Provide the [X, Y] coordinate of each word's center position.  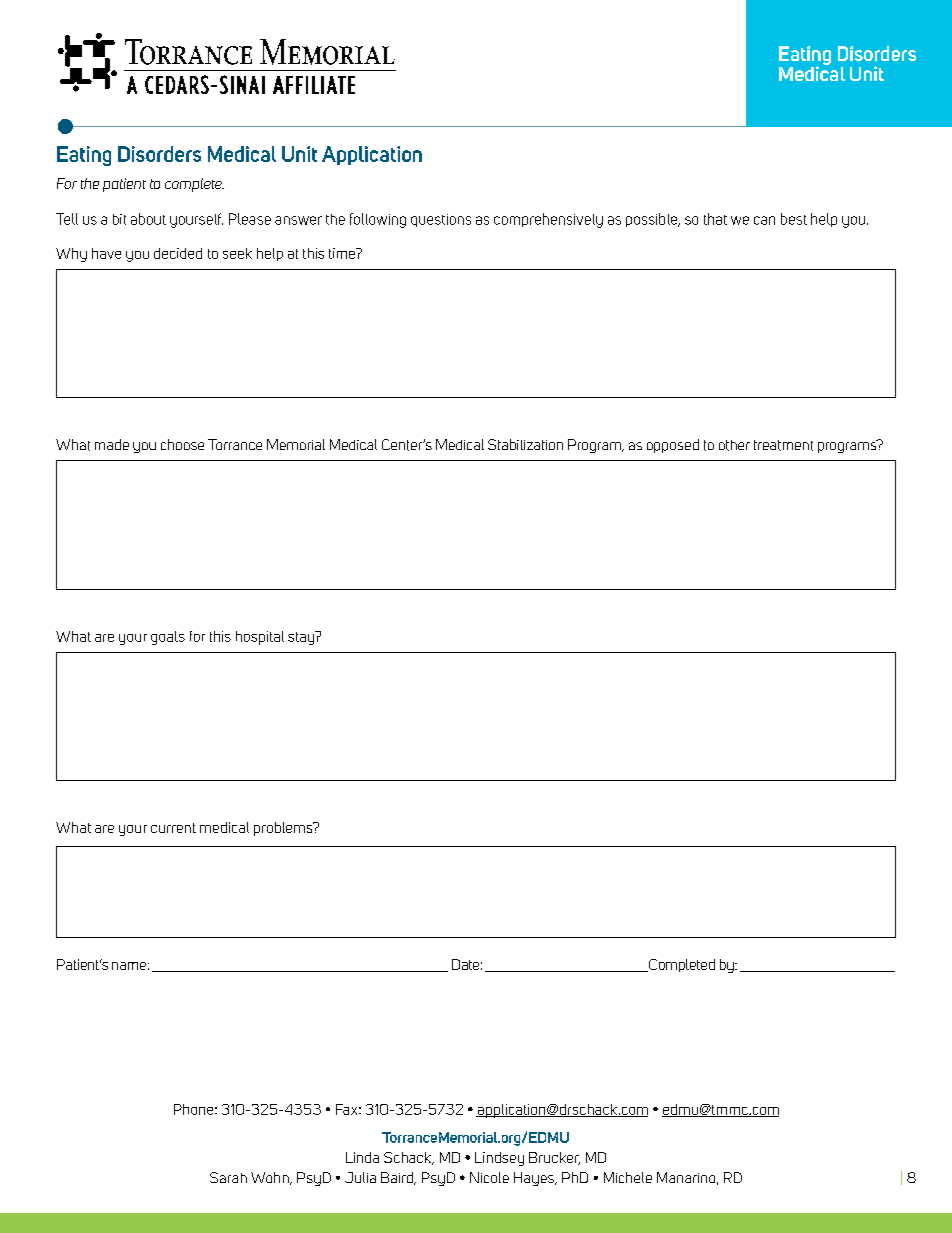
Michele [628, 1177]
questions [441, 220]
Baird [398, 1178]
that [715, 219]
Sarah [228, 1177]
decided [178, 253]
